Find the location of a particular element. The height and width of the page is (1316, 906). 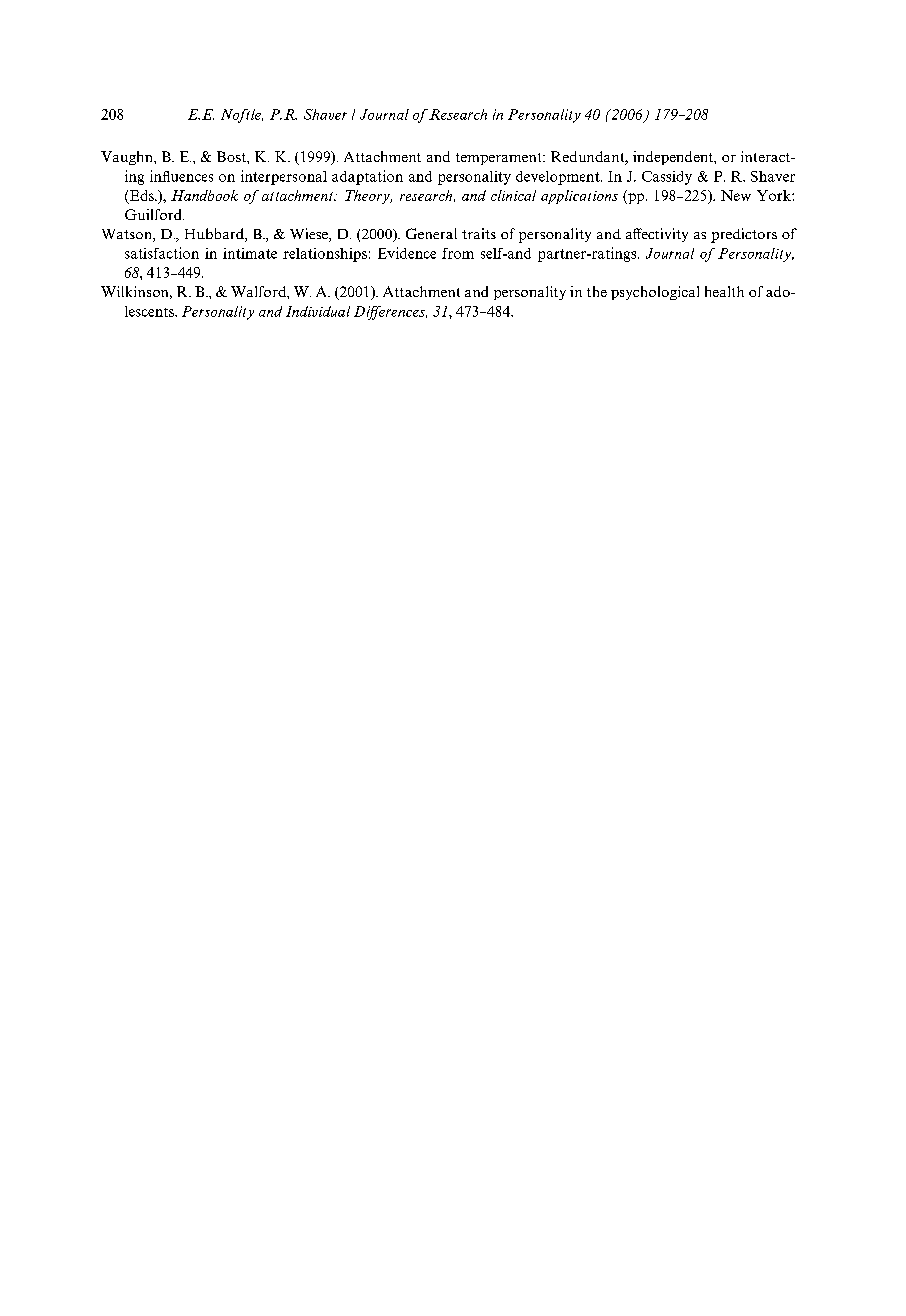

temperament is located at coordinates (500, 159).
